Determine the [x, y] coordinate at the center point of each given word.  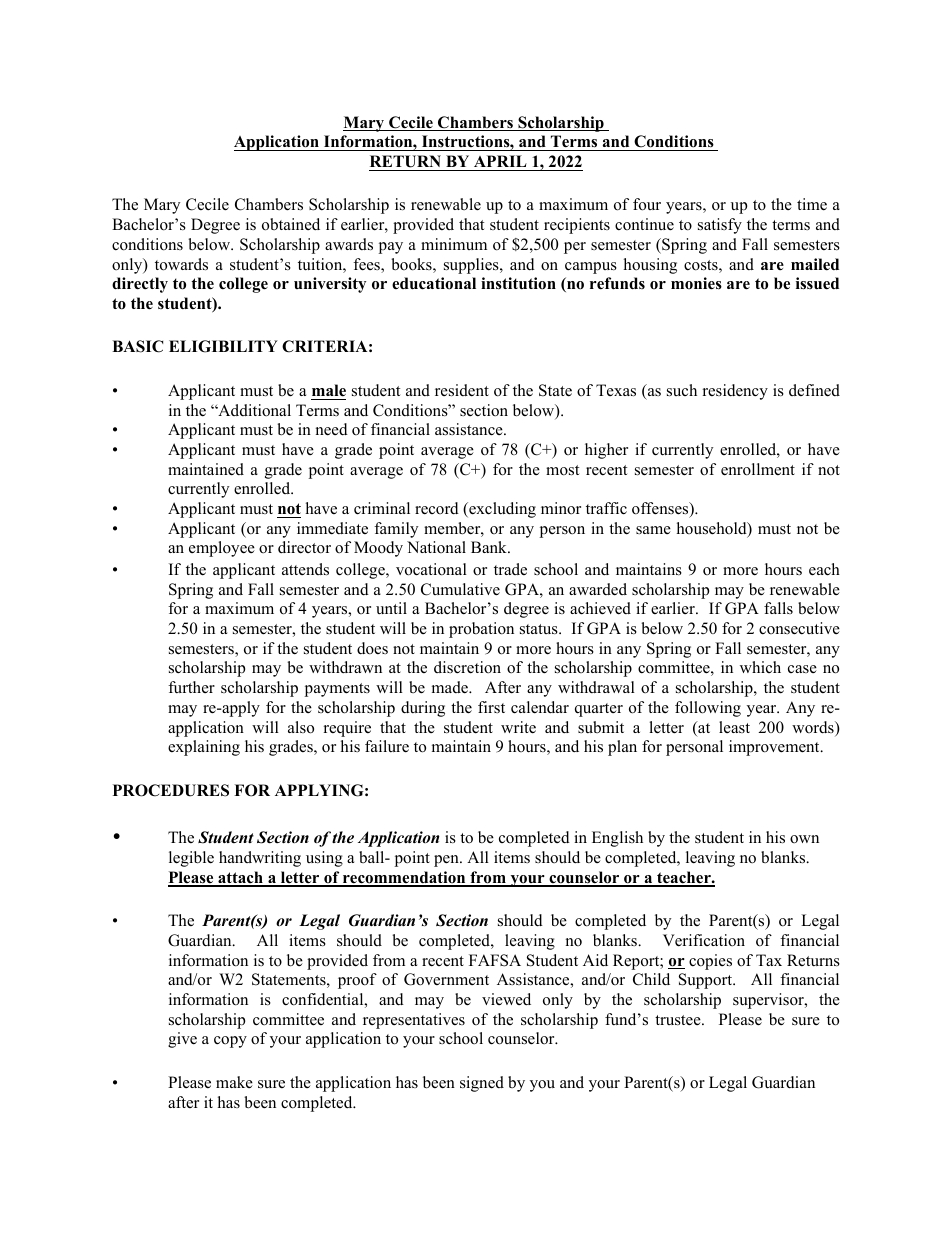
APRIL [500, 161]
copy [230, 1042]
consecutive [799, 628]
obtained [291, 224]
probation [481, 630]
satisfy [720, 226]
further [191, 687]
